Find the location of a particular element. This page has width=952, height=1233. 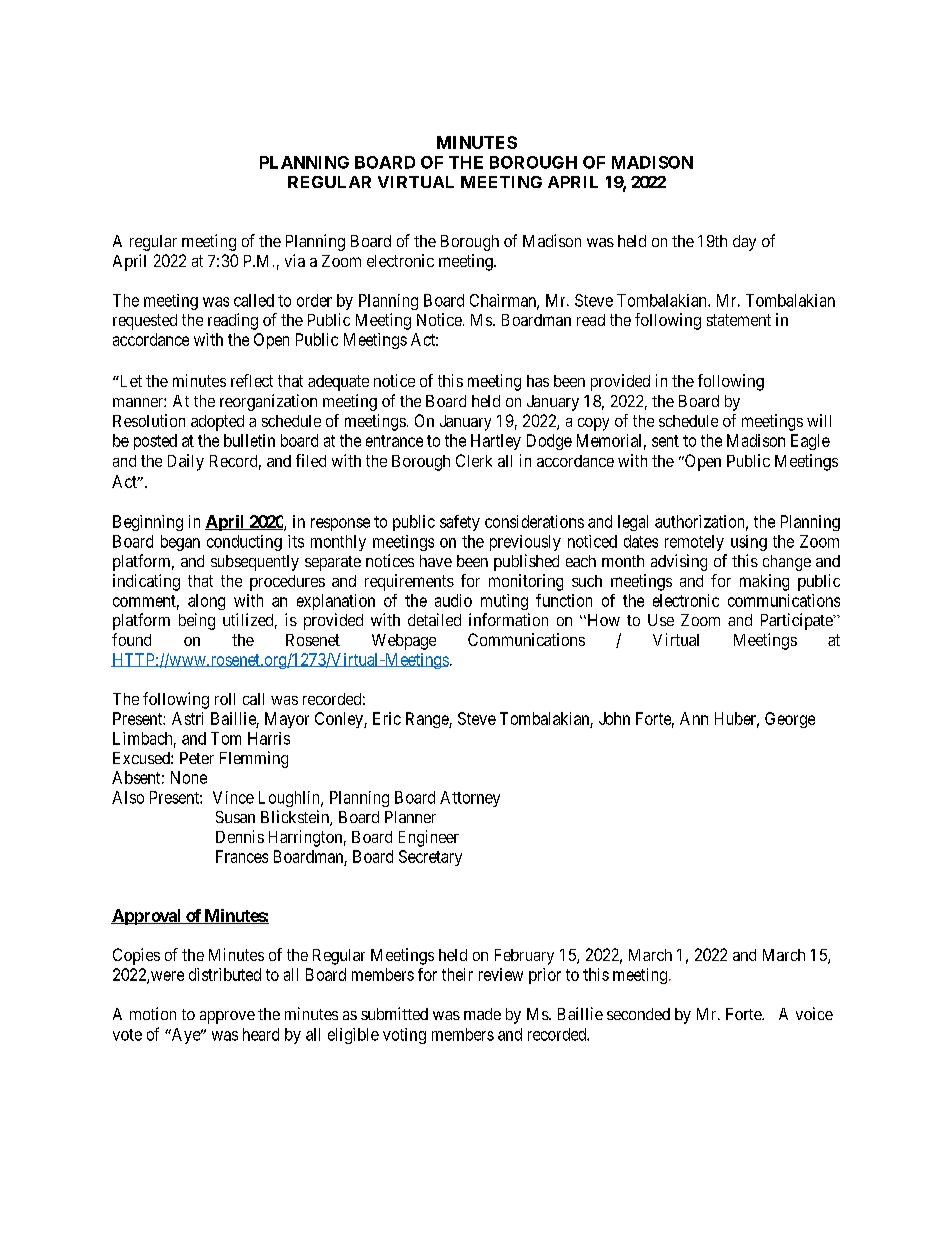

order is located at coordinates (314, 300).
